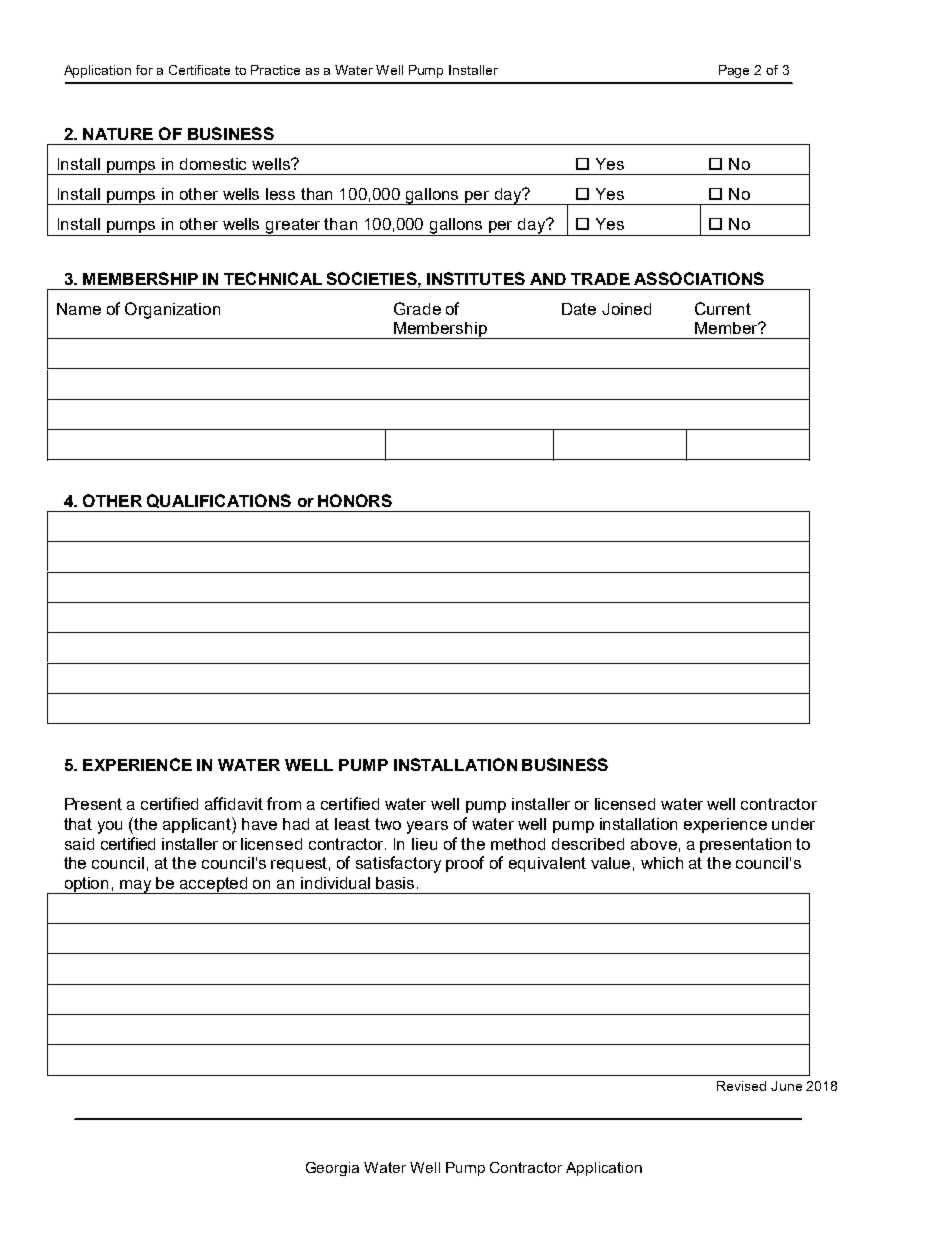  I want to click on Revised, so click(741, 1086).
